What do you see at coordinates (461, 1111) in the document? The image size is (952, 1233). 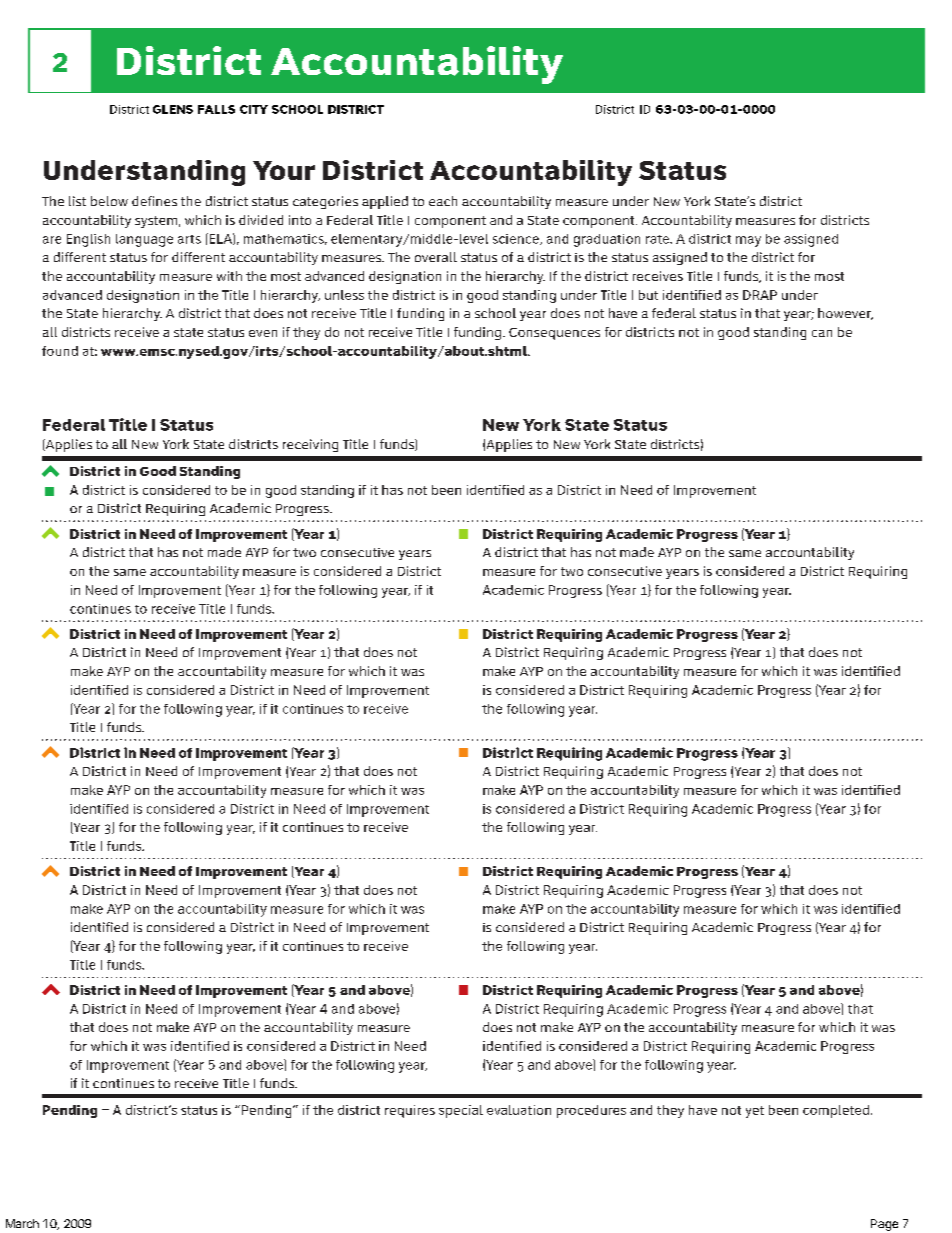 I see `special` at bounding box center [461, 1111].
